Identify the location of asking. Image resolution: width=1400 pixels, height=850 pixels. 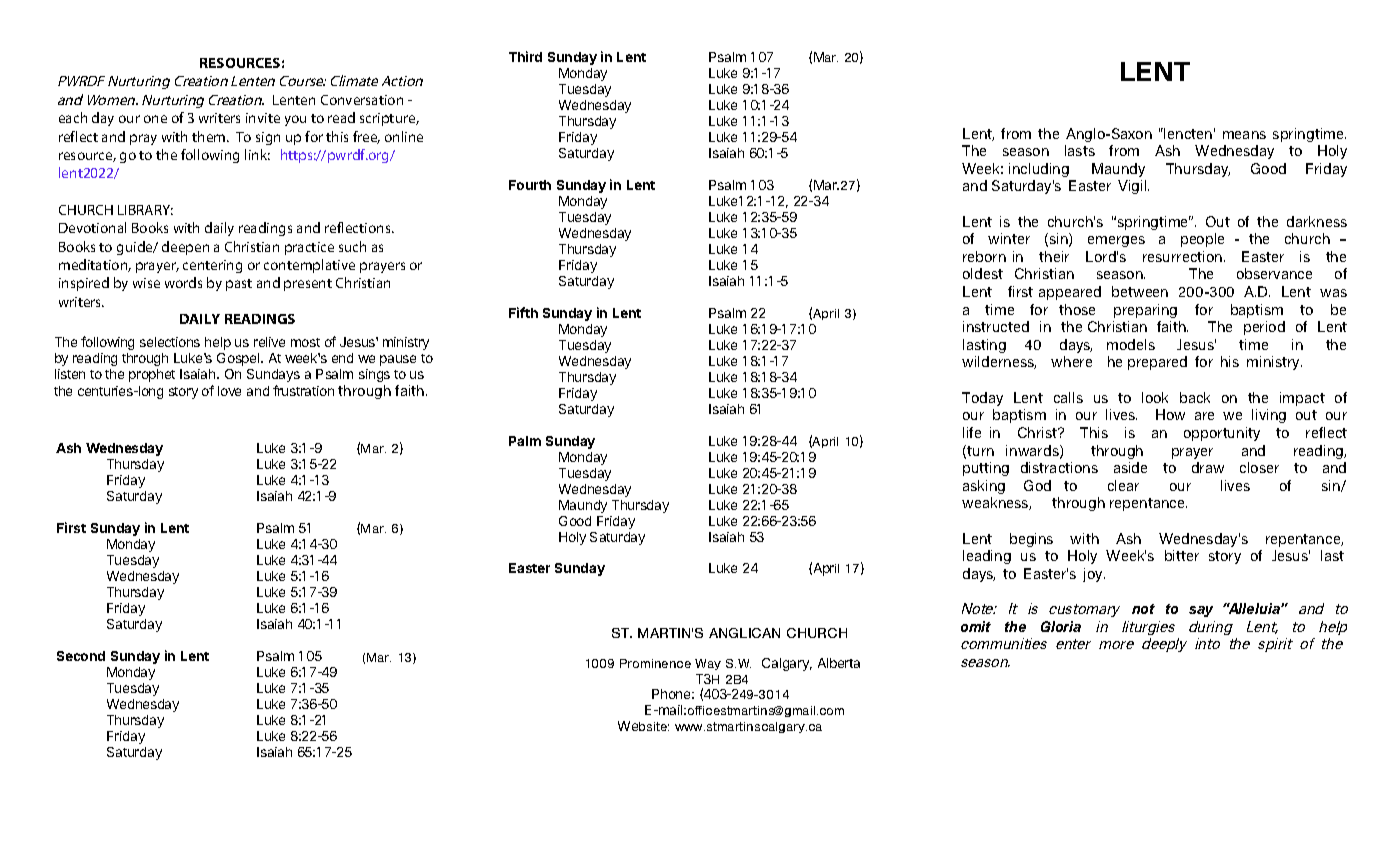
(984, 487).
